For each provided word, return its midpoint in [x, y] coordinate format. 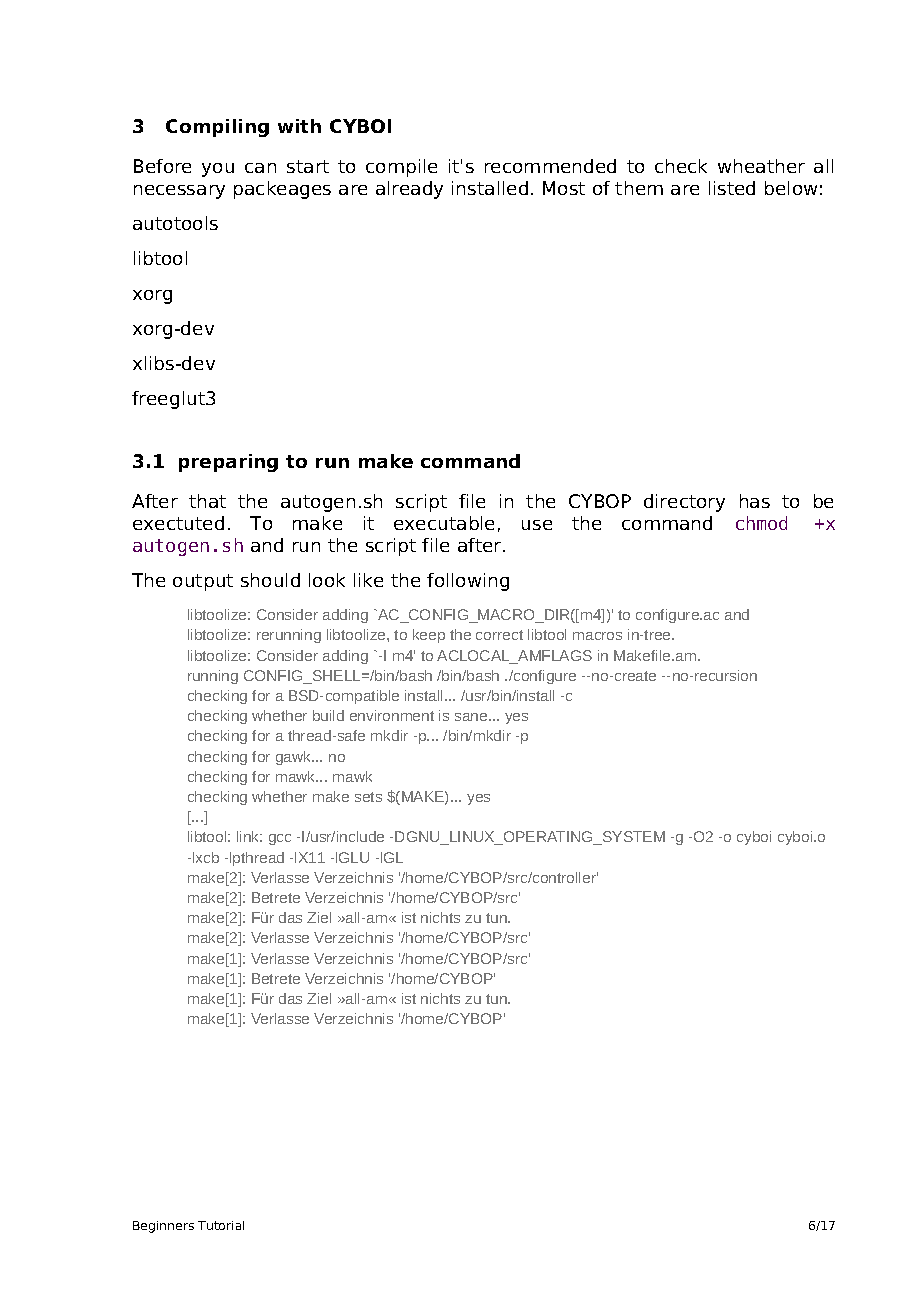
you [218, 170]
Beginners [163, 1227]
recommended [550, 166]
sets [368, 797]
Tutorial [221, 1225]
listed [732, 188]
